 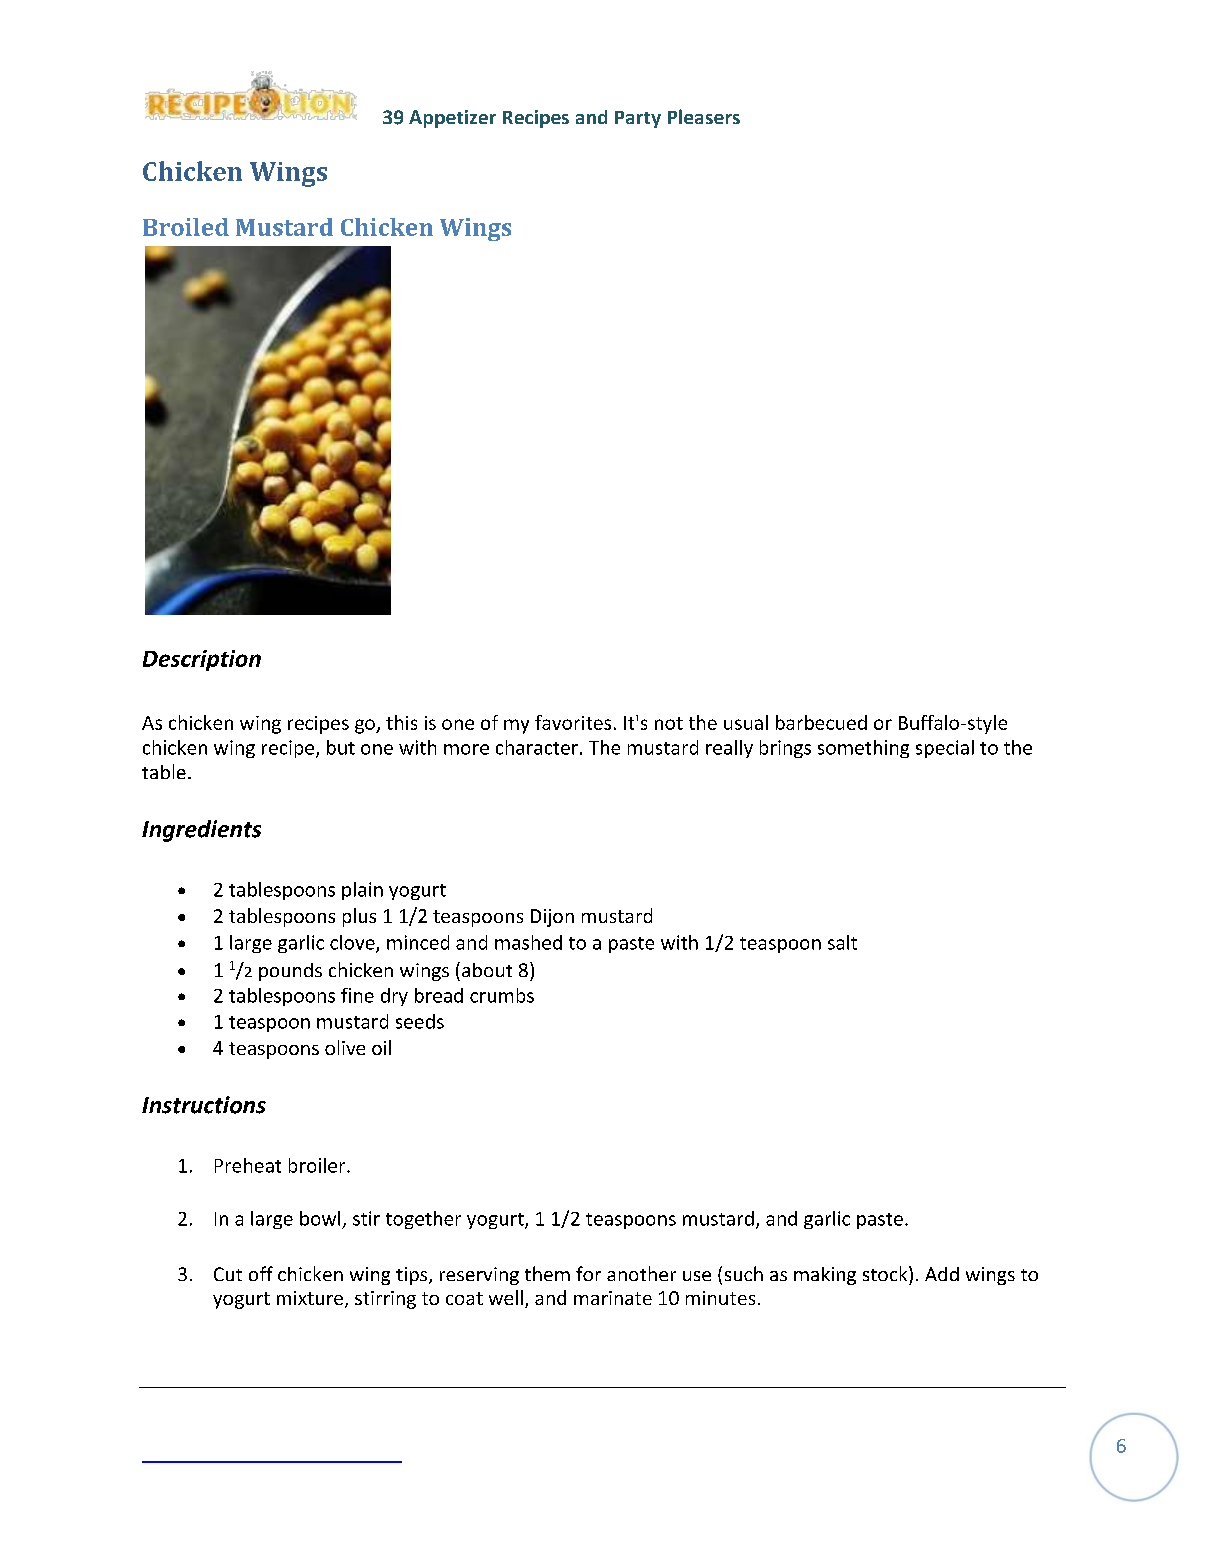 What do you see at coordinates (825, 1276) in the screenshot?
I see `making` at bounding box center [825, 1276].
